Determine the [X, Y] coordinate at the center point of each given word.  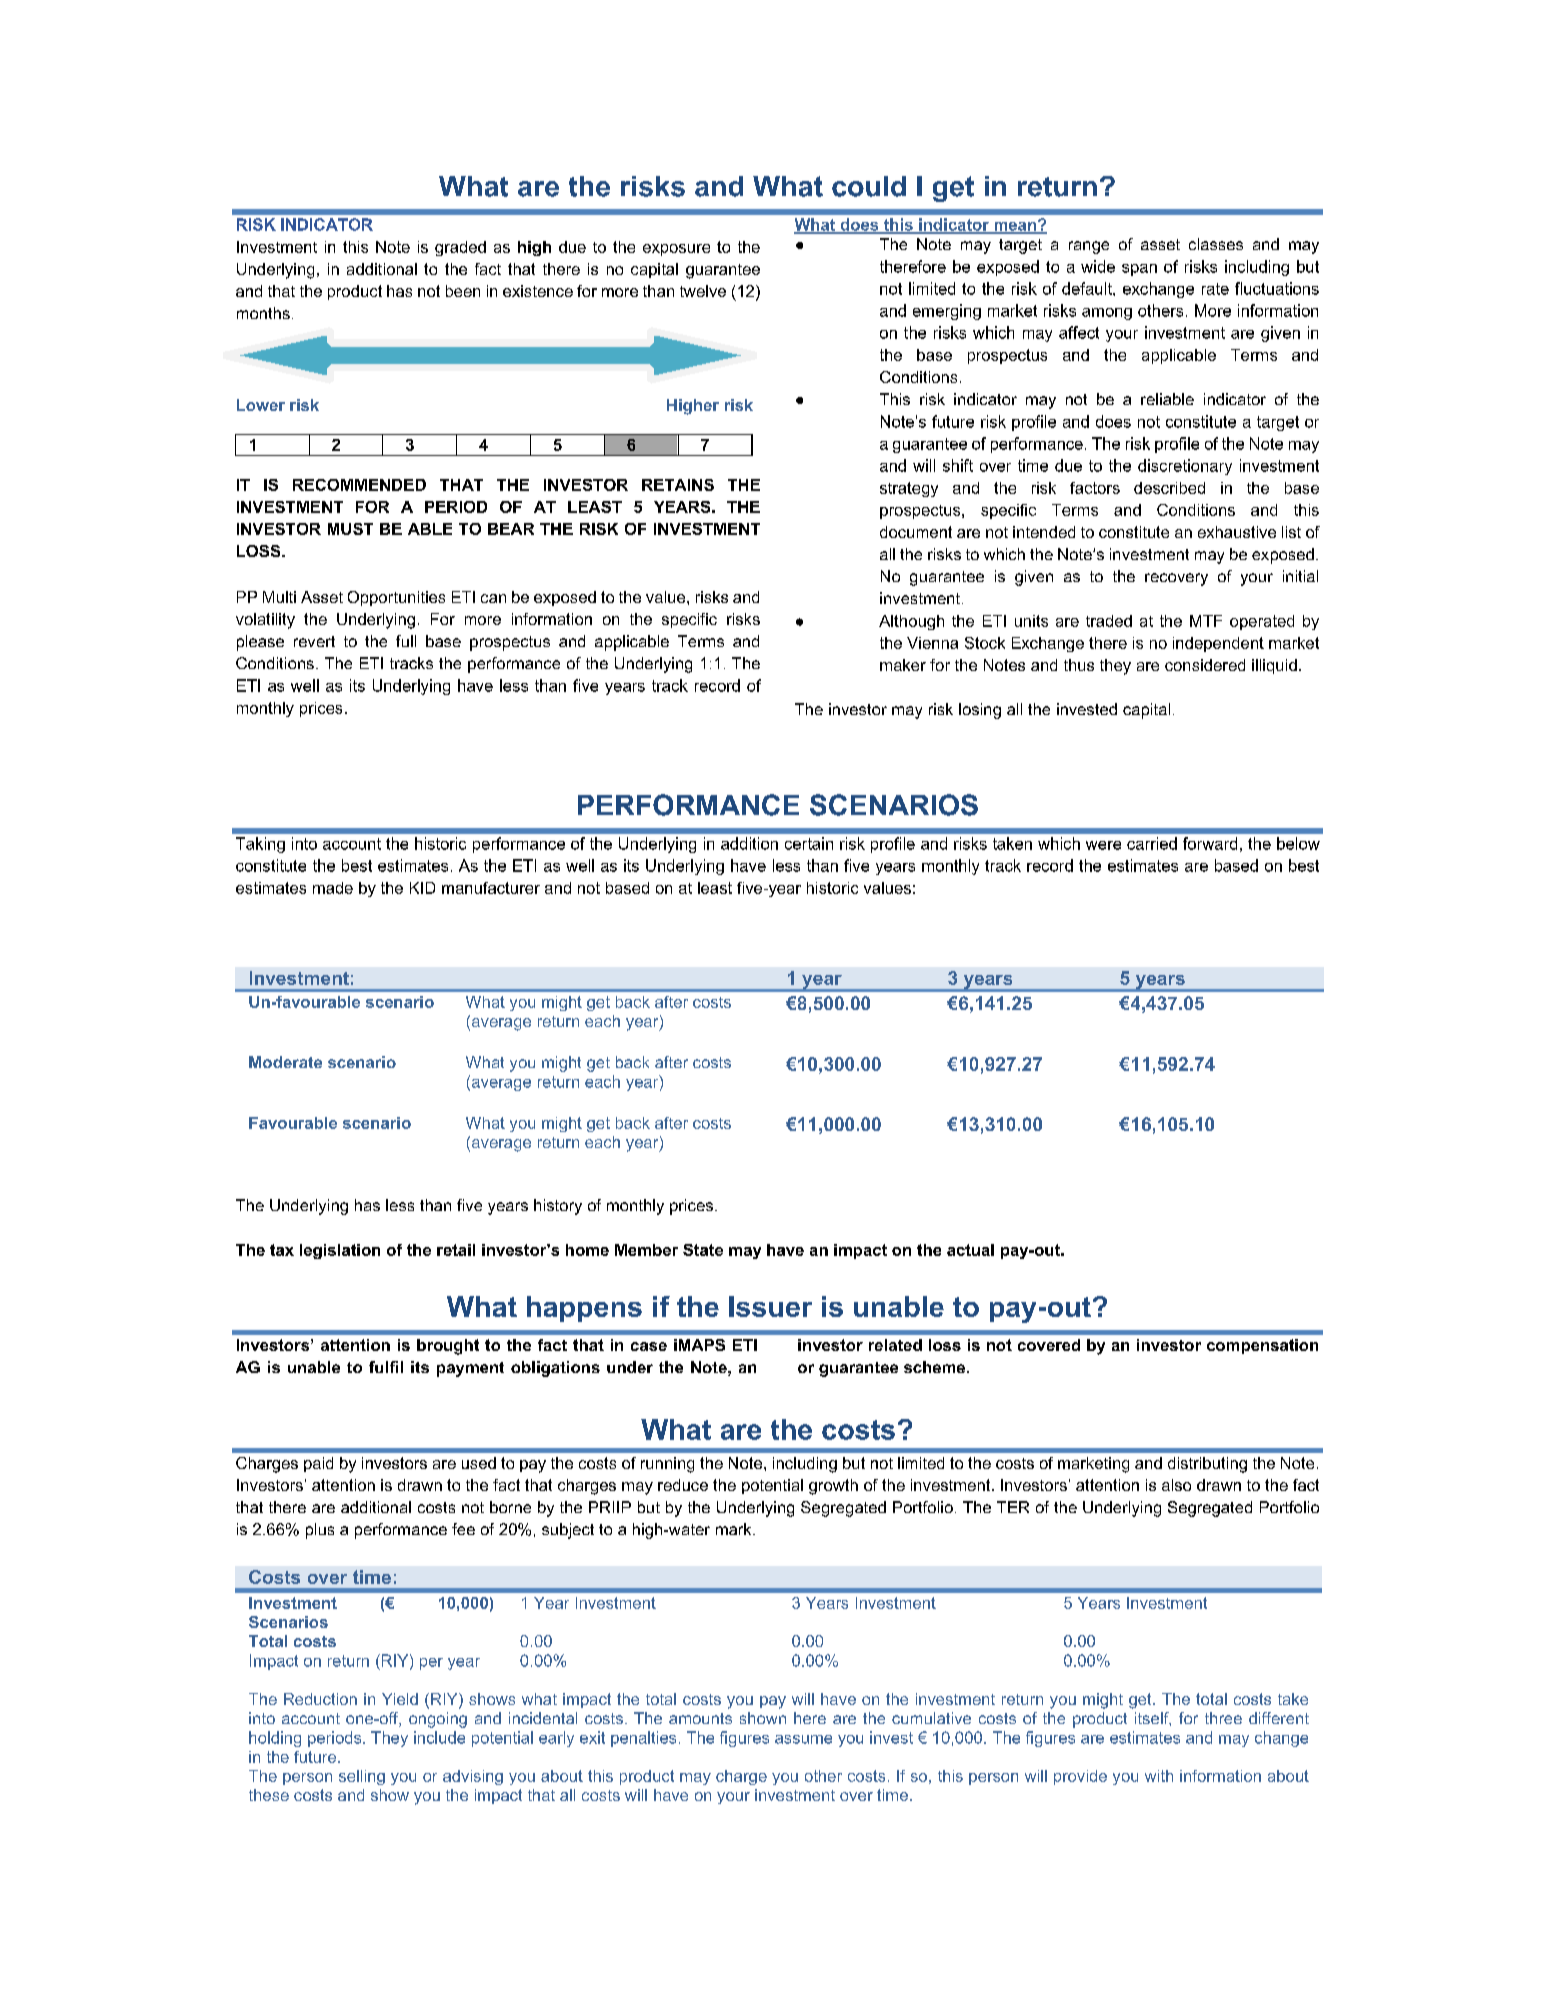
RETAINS [678, 485]
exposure [676, 250]
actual [970, 1250]
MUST [350, 529]
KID [422, 888]
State [703, 1250]
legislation [340, 1251]
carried [1152, 843]
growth [833, 1487]
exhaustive [1237, 532]
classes [1216, 244]
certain [809, 843]
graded [460, 248]
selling [362, 1777]
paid [318, 1464]
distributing [1207, 1465]
